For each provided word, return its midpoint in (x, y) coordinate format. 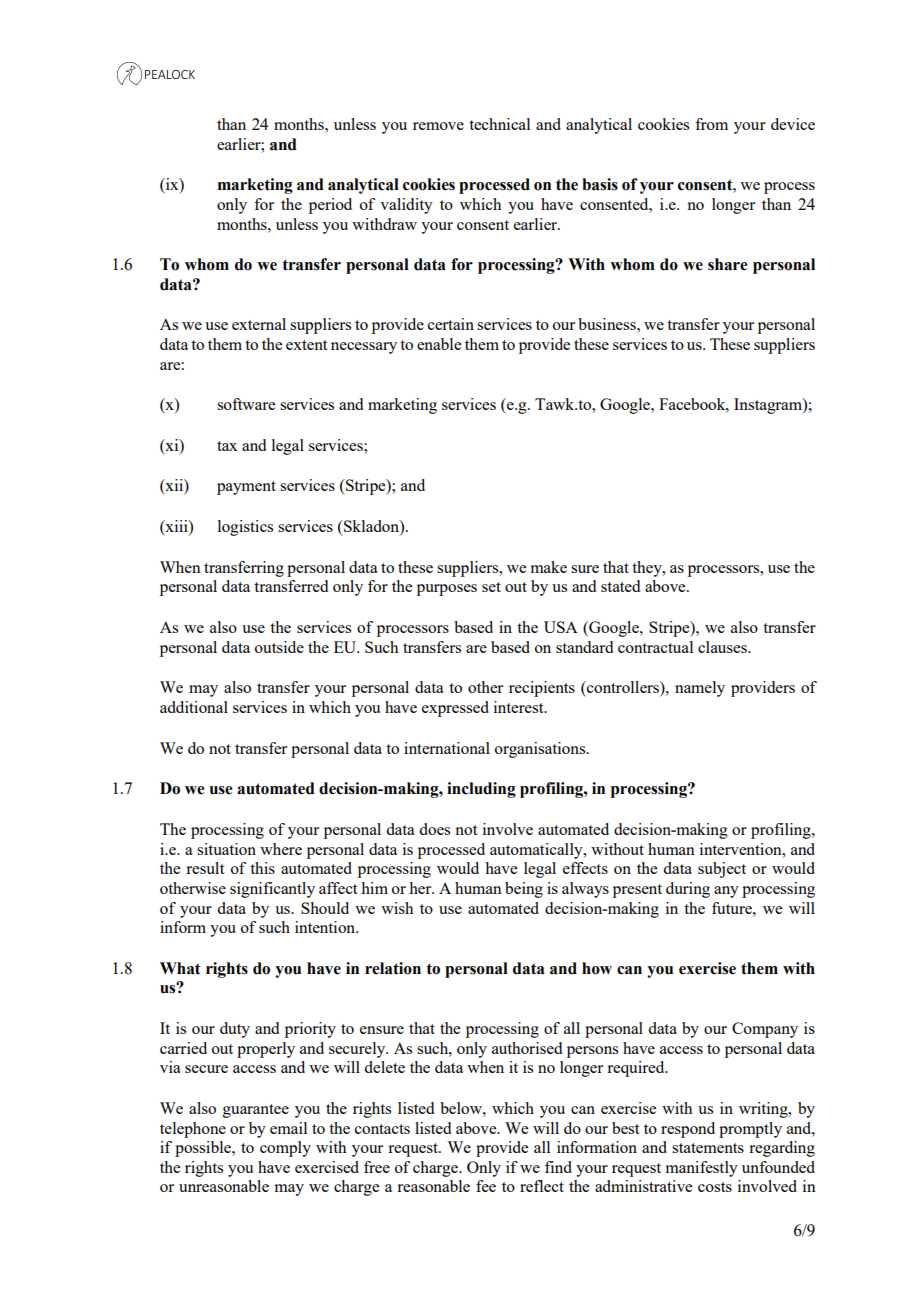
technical (499, 124)
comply (285, 1149)
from (711, 124)
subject (722, 870)
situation (226, 849)
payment (246, 488)
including (481, 790)
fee (486, 1186)
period (330, 206)
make (549, 567)
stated (620, 586)
